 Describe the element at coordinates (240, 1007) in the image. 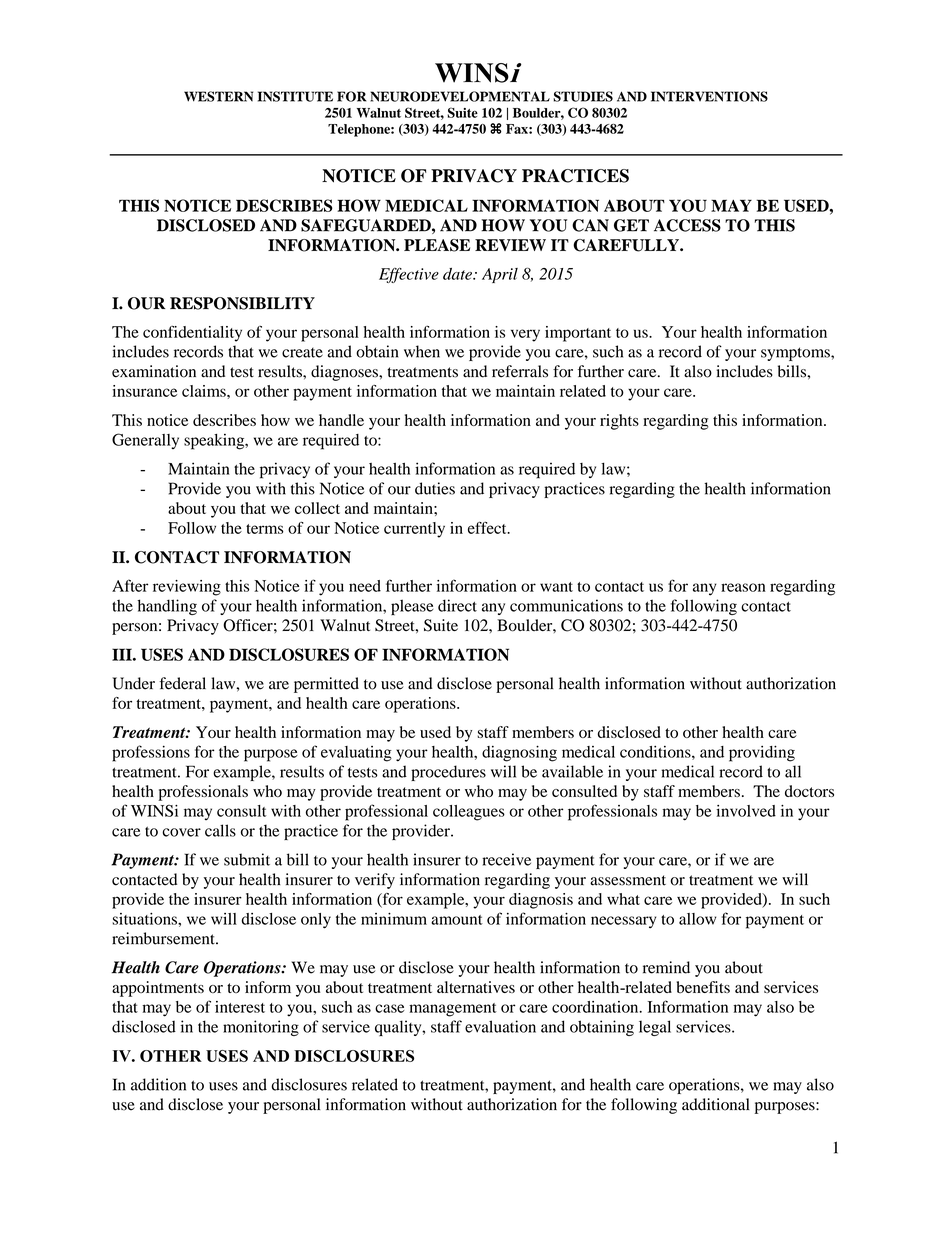

I see `interest` at that location.
